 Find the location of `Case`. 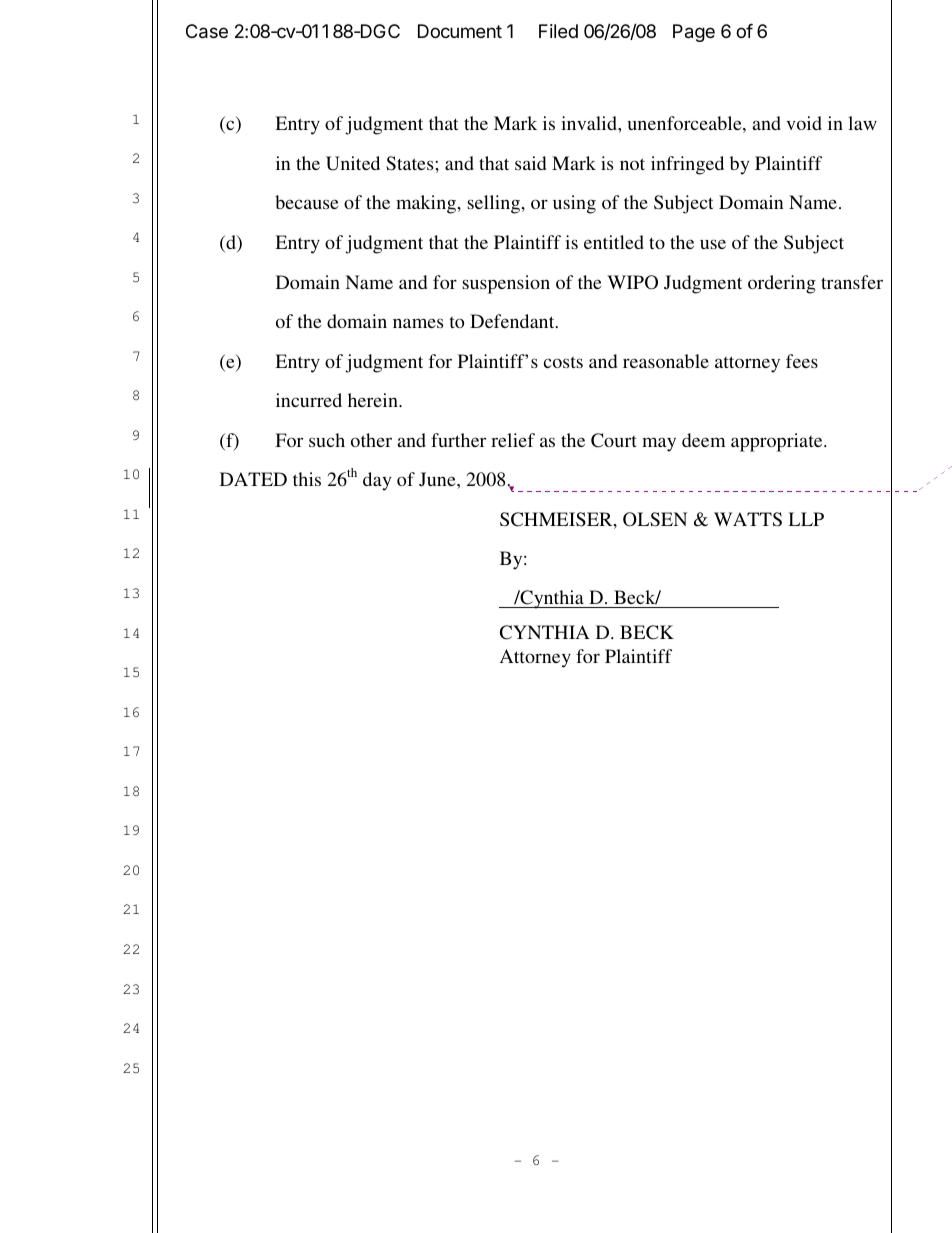

Case is located at coordinates (207, 31).
